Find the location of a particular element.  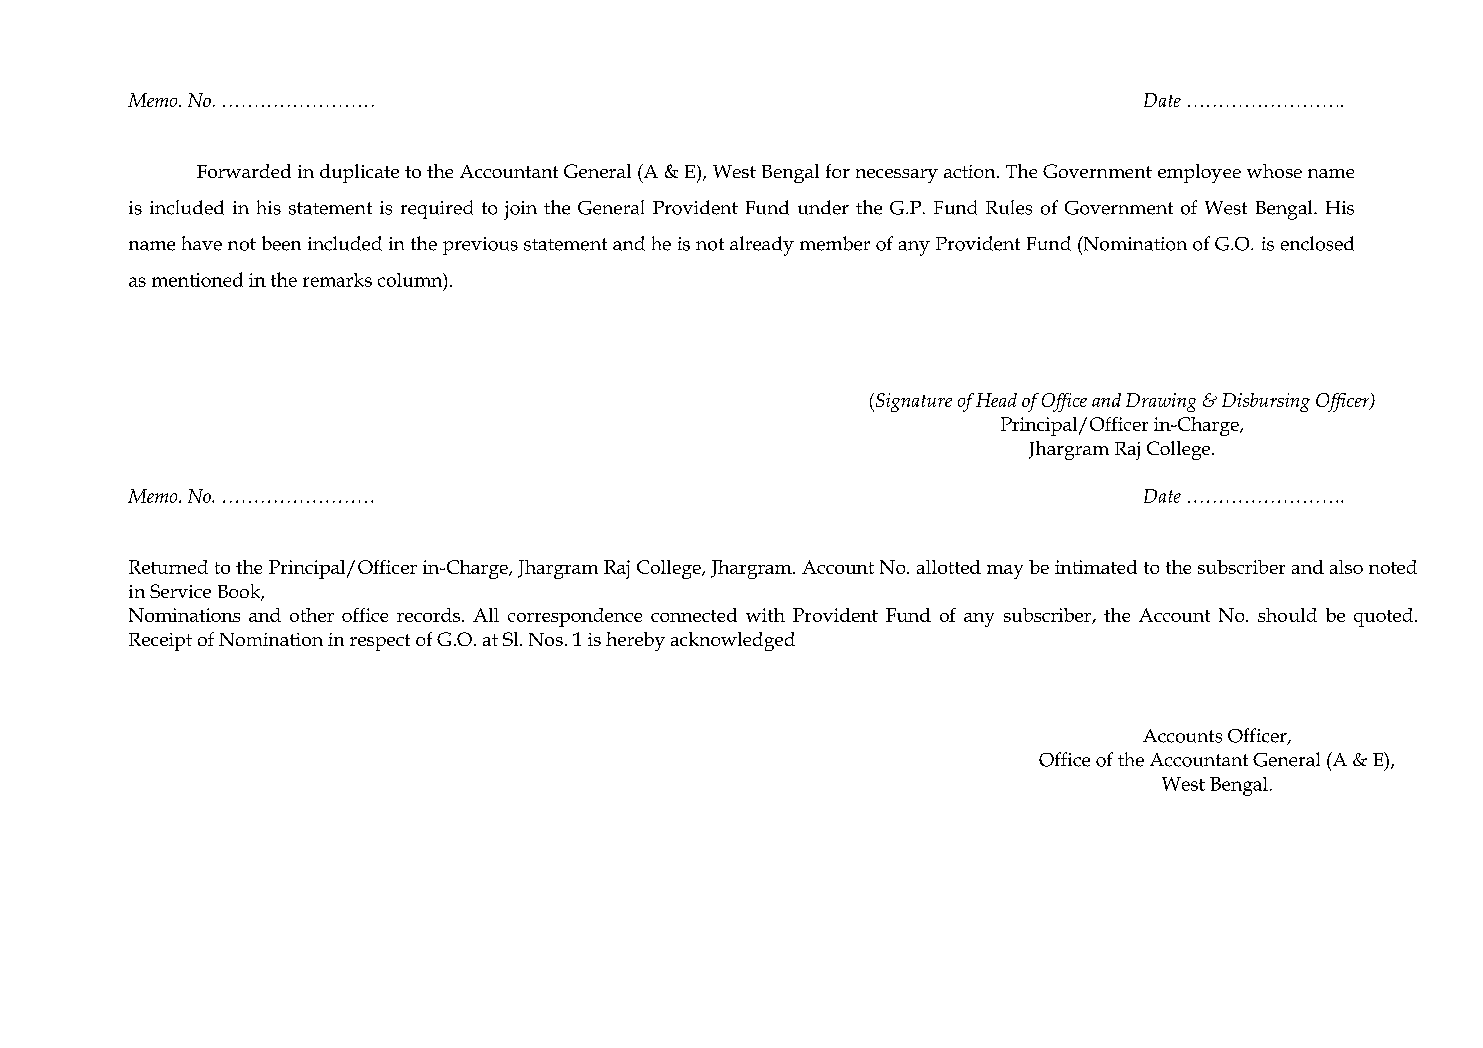

Returned is located at coordinates (168, 567).
